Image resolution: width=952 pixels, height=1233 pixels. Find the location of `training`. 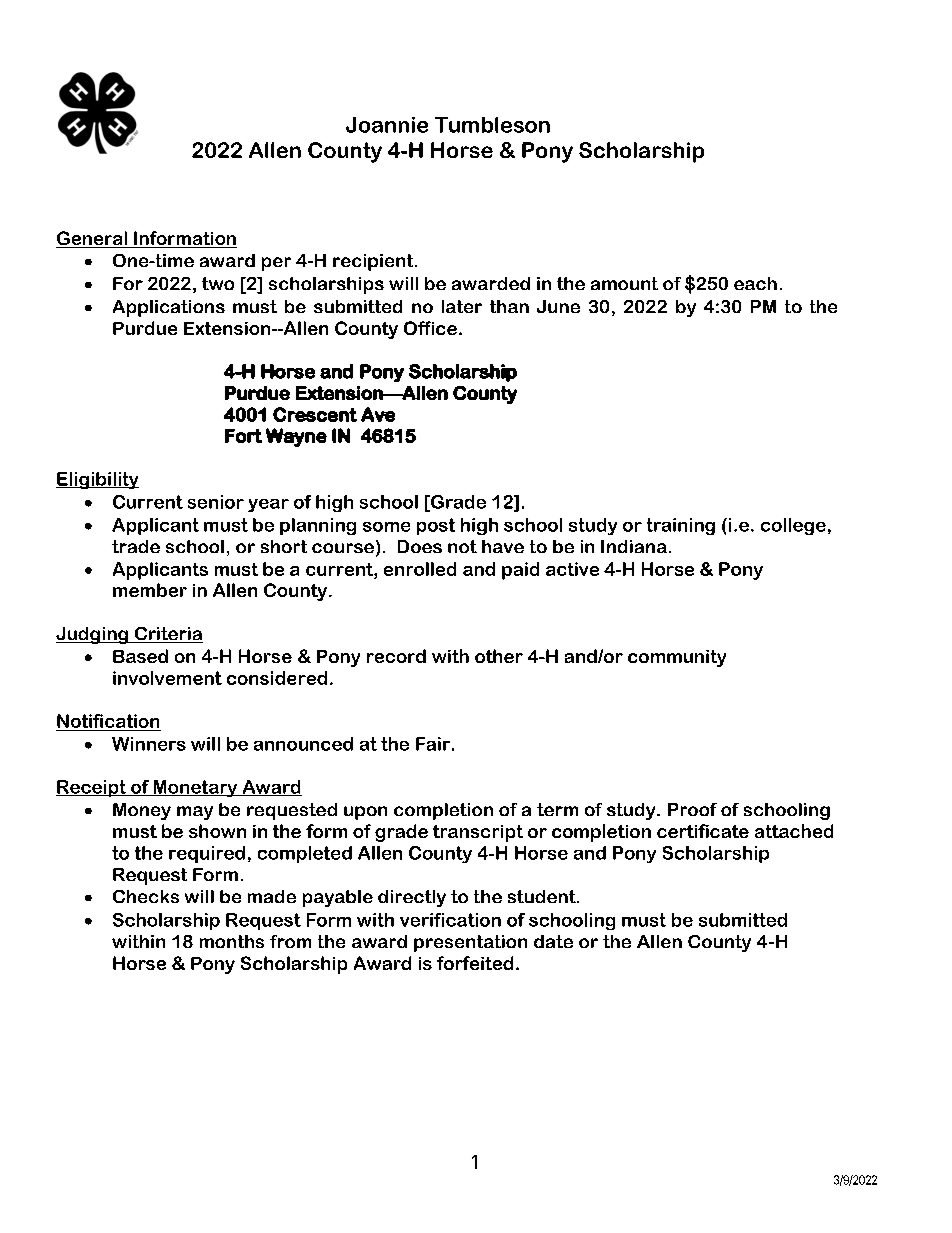

training is located at coordinates (681, 526).
